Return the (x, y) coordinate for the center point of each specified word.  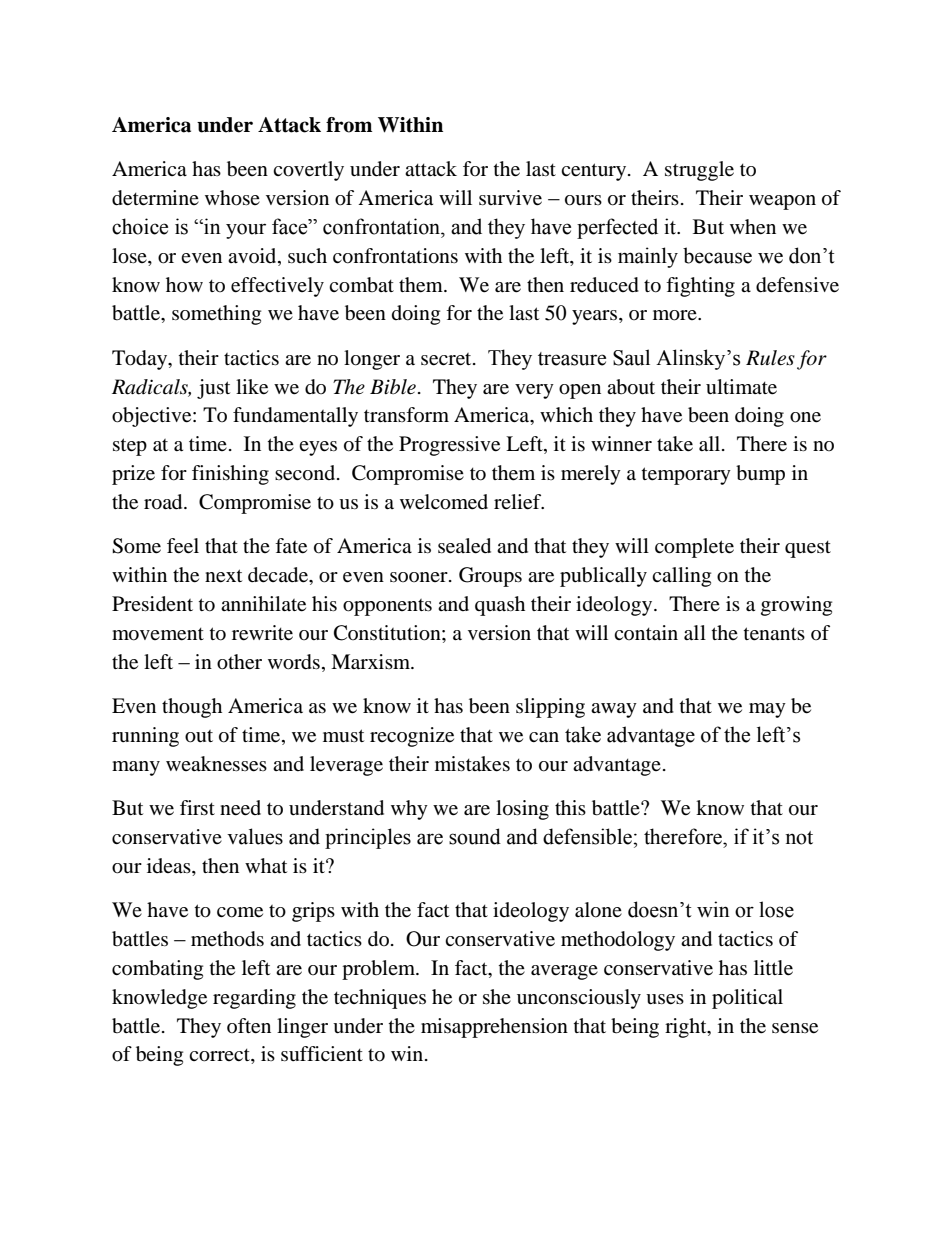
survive (510, 198)
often (249, 1026)
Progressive (449, 446)
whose (232, 198)
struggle (699, 171)
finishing (230, 475)
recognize (412, 737)
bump (760, 475)
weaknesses (216, 764)
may (767, 710)
